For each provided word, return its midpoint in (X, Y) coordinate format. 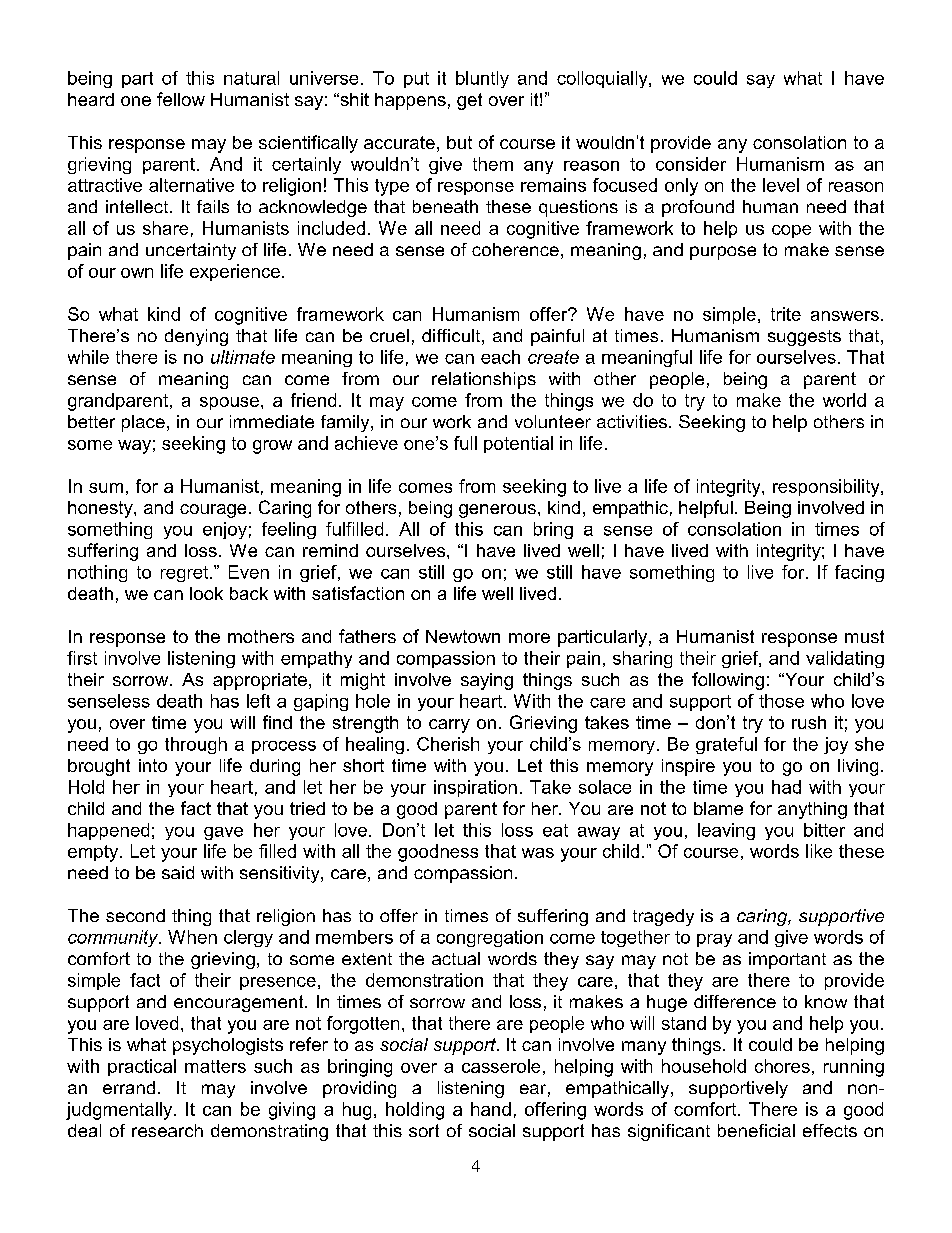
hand (491, 1109)
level (781, 185)
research (167, 1130)
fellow (181, 99)
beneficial (756, 1130)
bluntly (482, 79)
